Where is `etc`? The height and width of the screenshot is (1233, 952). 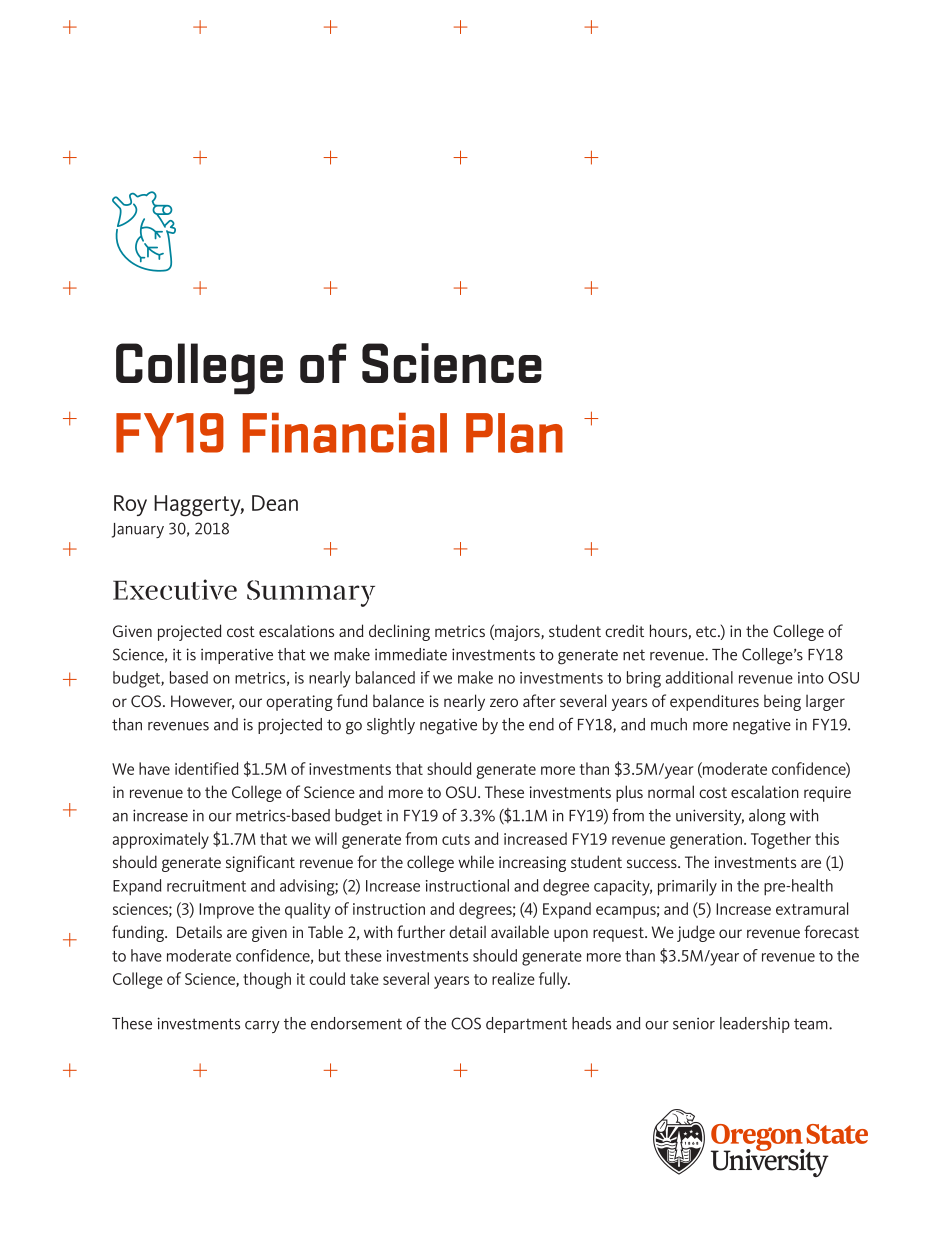 etc is located at coordinates (707, 631).
